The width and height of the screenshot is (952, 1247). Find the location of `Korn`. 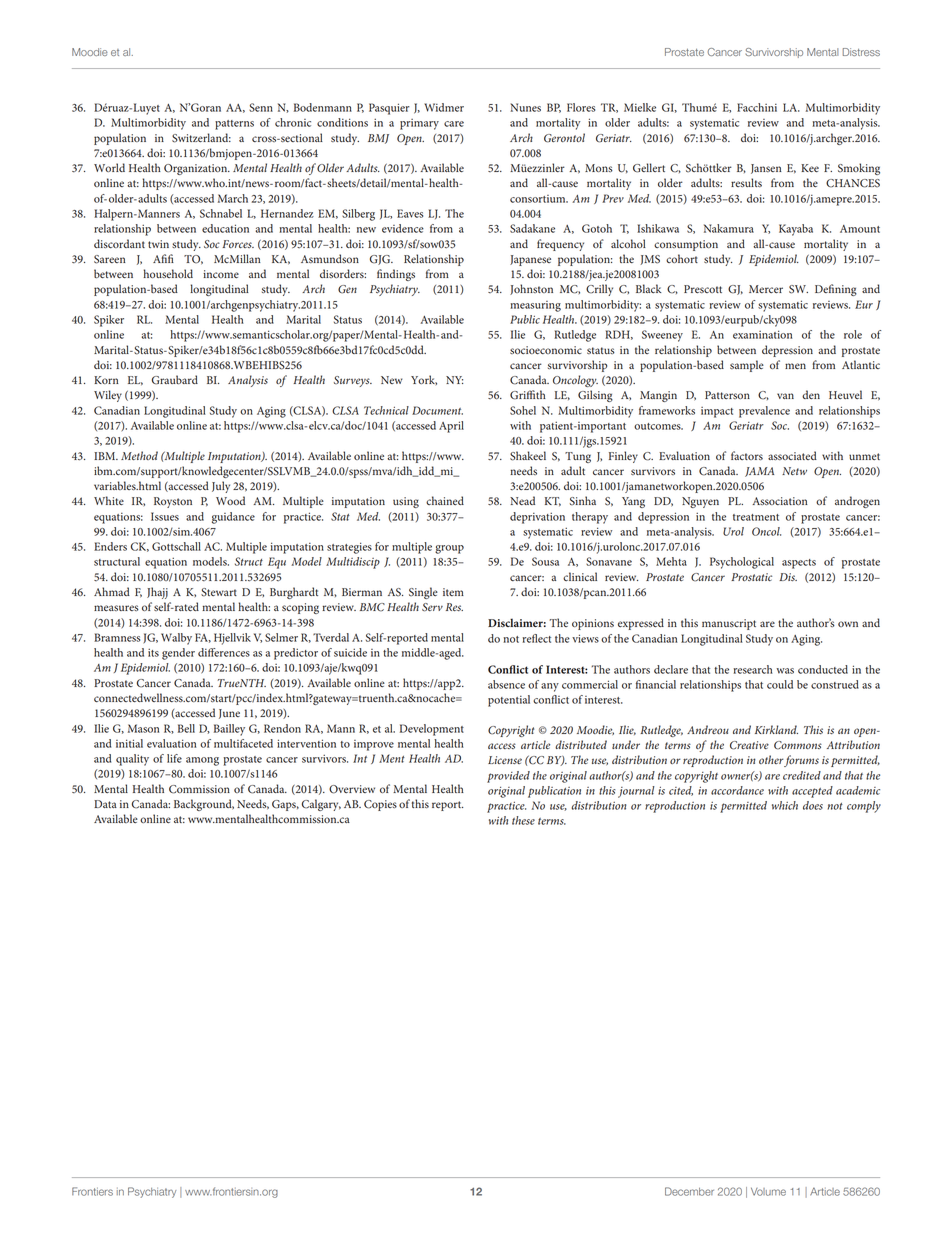

Korn is located at coordinates (106, 380).
